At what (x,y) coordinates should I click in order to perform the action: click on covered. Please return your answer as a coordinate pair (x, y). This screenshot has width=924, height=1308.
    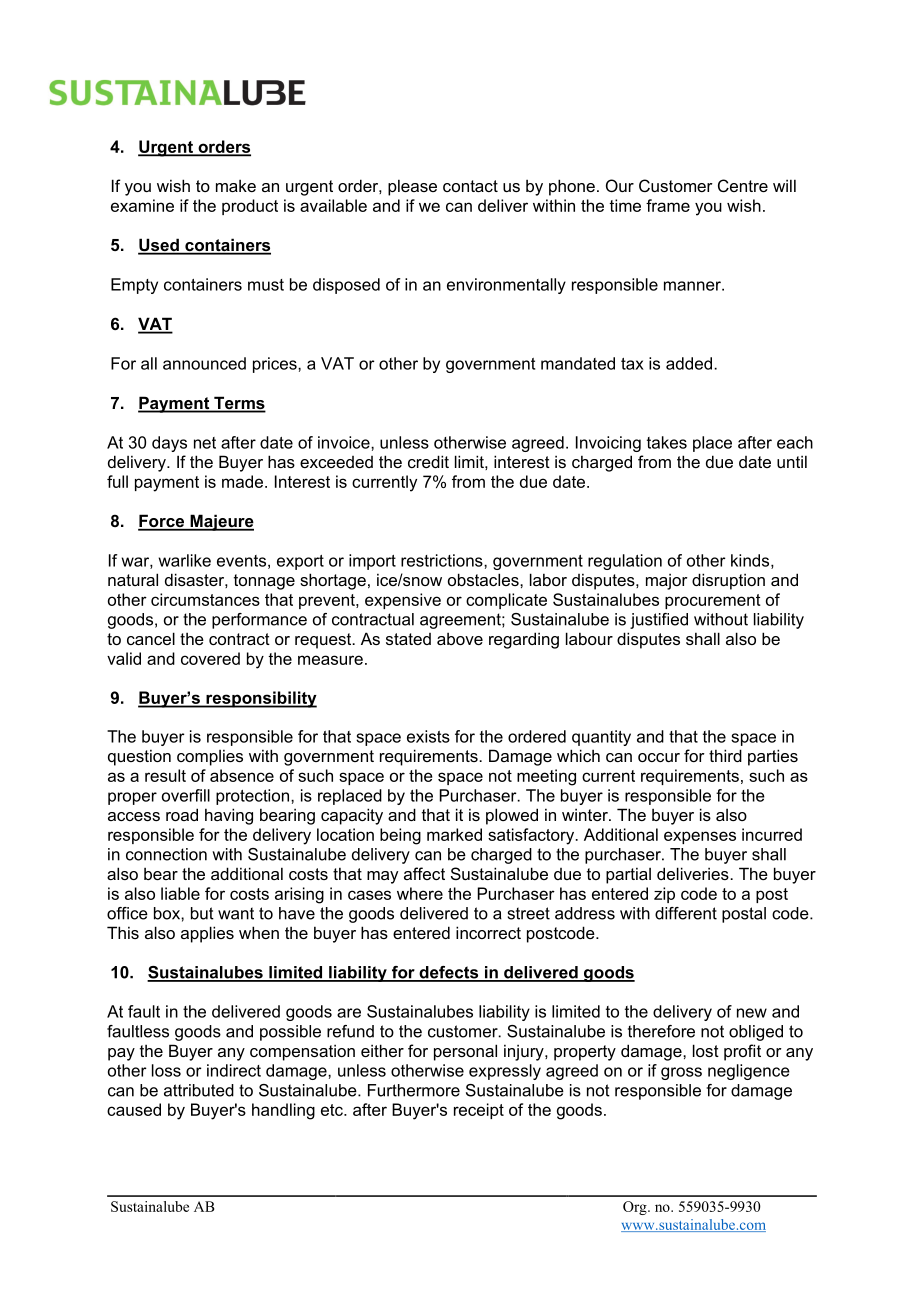
    Looking at the image, I should click on (210, 658).
